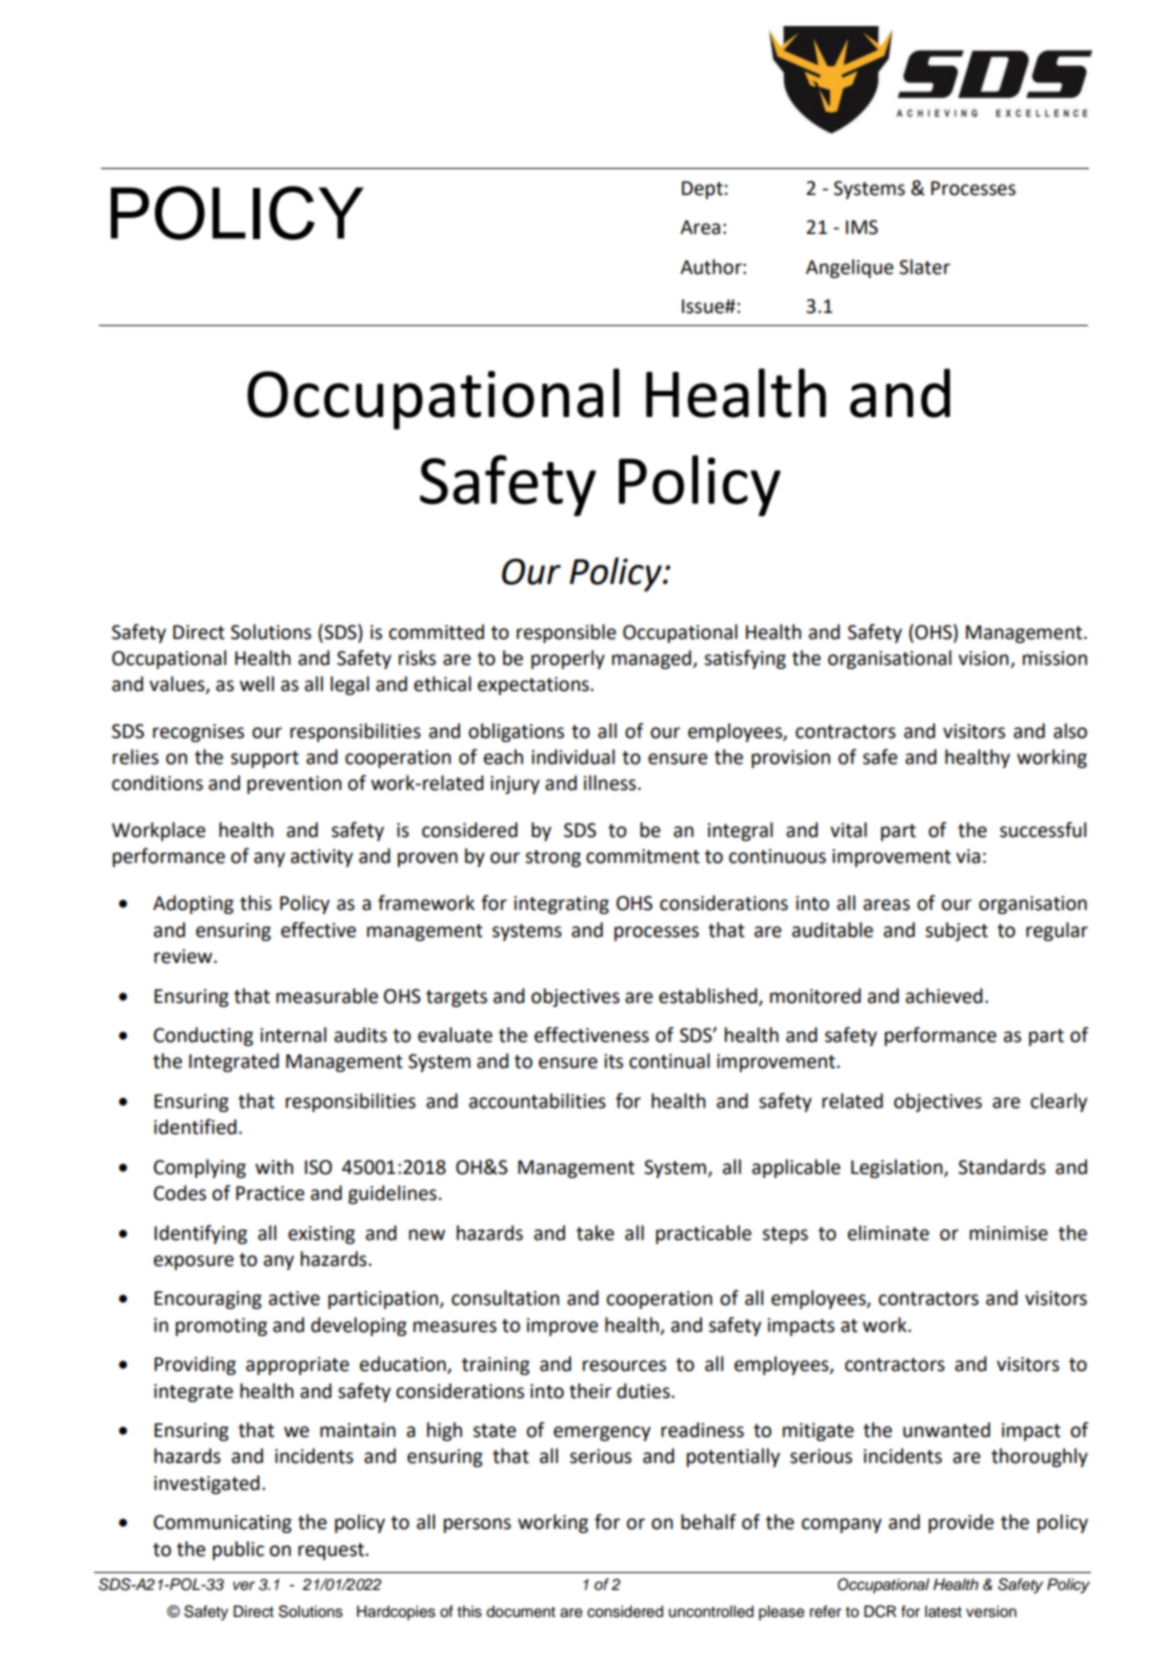 The height and width of the page is (1658, 1171). What do you see at coordinates (1055, 658) in the page?
I see `mission` at bounding box center [1055, 658].
